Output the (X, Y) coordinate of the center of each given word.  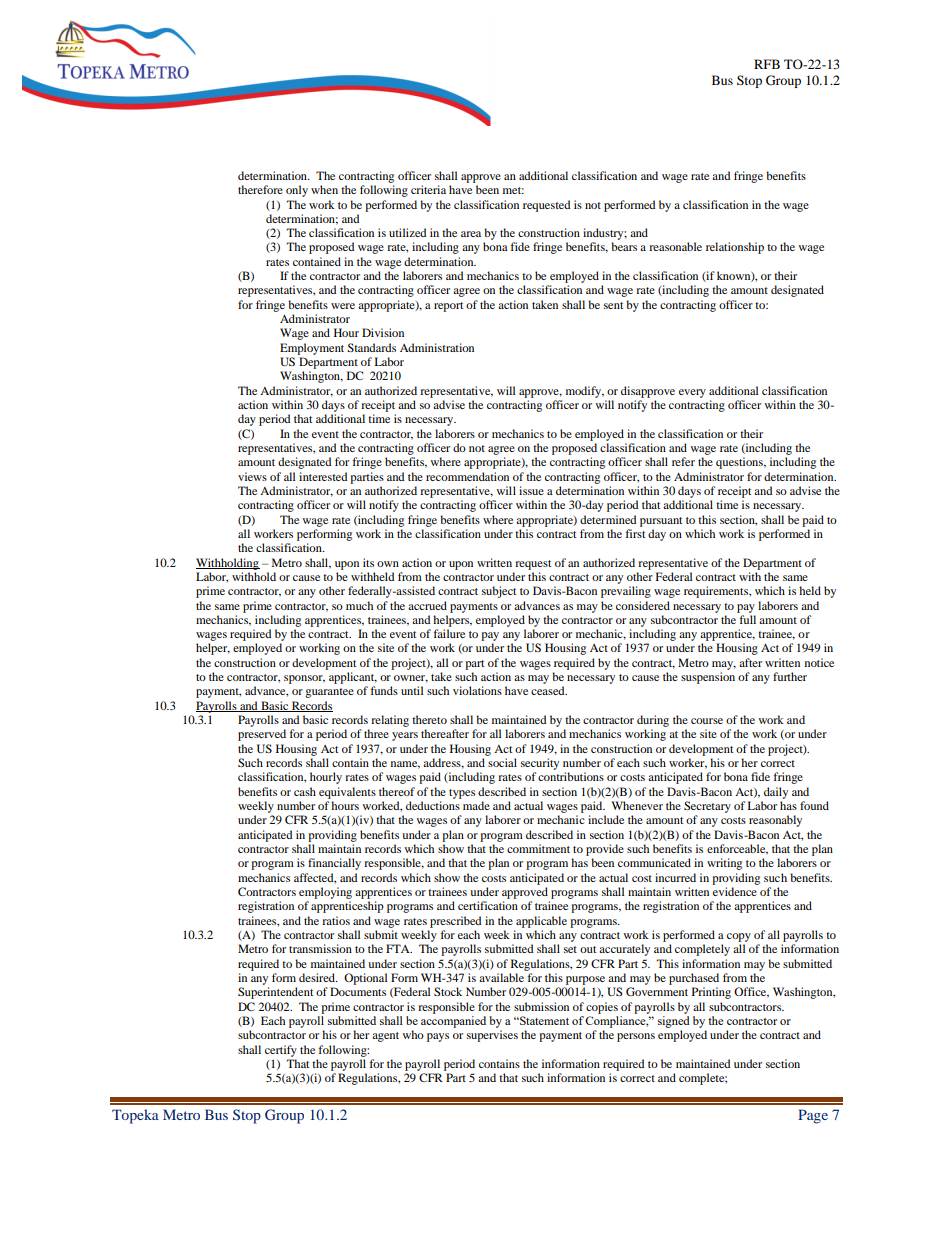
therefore (260, 189)
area (471, 234)
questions (740, 463)
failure (449, 633)
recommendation (467, 476)
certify (281, 1051)
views (252, 476)
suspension (708, 678)
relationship (735, 248)
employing (325, 893)
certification (488, 905)
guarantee (329, 693)
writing (724, 864)
